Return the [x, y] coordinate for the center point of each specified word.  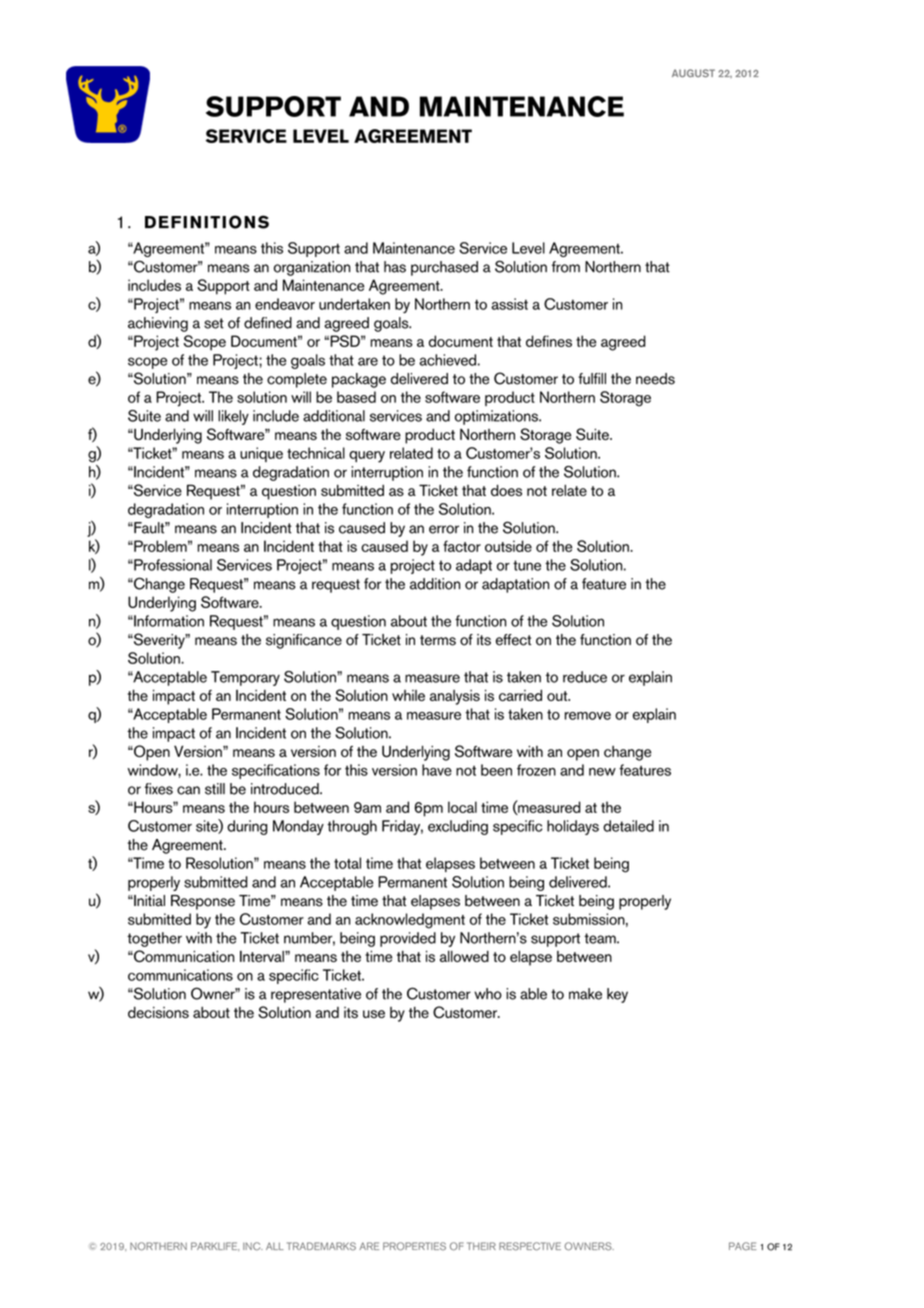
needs [655, 379]
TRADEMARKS [321, 1246]
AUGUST [693, 73]
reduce [585, 677]
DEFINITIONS [207, 222]
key [617, 995]
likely [233, 417]
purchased [444, 268]
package [359, 380]
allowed [464, 956]
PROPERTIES [414, 1246]
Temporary [245, 678]
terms [438, 640]
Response [203, 902]
